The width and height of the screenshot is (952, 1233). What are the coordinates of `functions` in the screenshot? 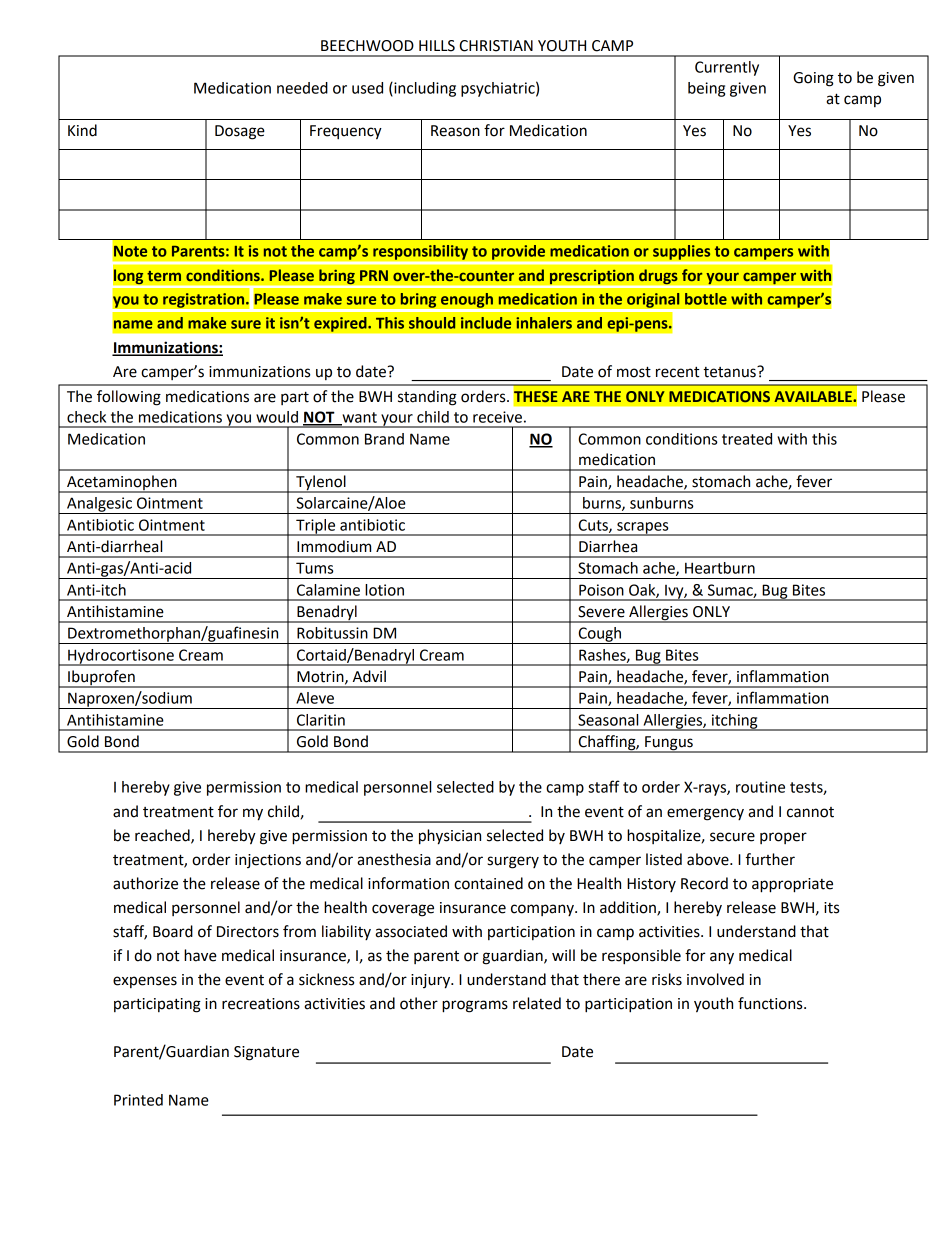 It's located at (771, 1003).
